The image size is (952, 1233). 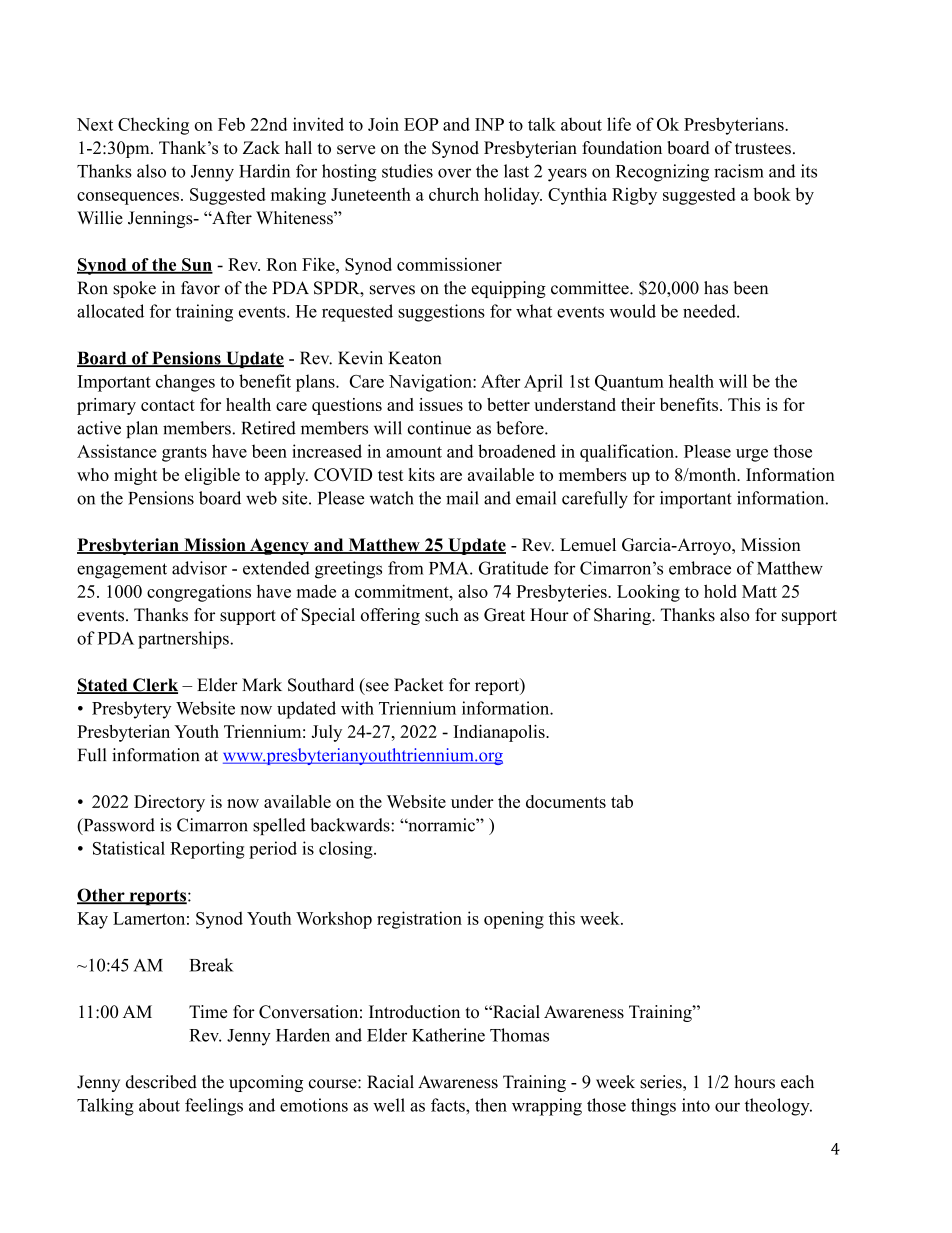 I want to click on racism, so click(x=739, y=171).
